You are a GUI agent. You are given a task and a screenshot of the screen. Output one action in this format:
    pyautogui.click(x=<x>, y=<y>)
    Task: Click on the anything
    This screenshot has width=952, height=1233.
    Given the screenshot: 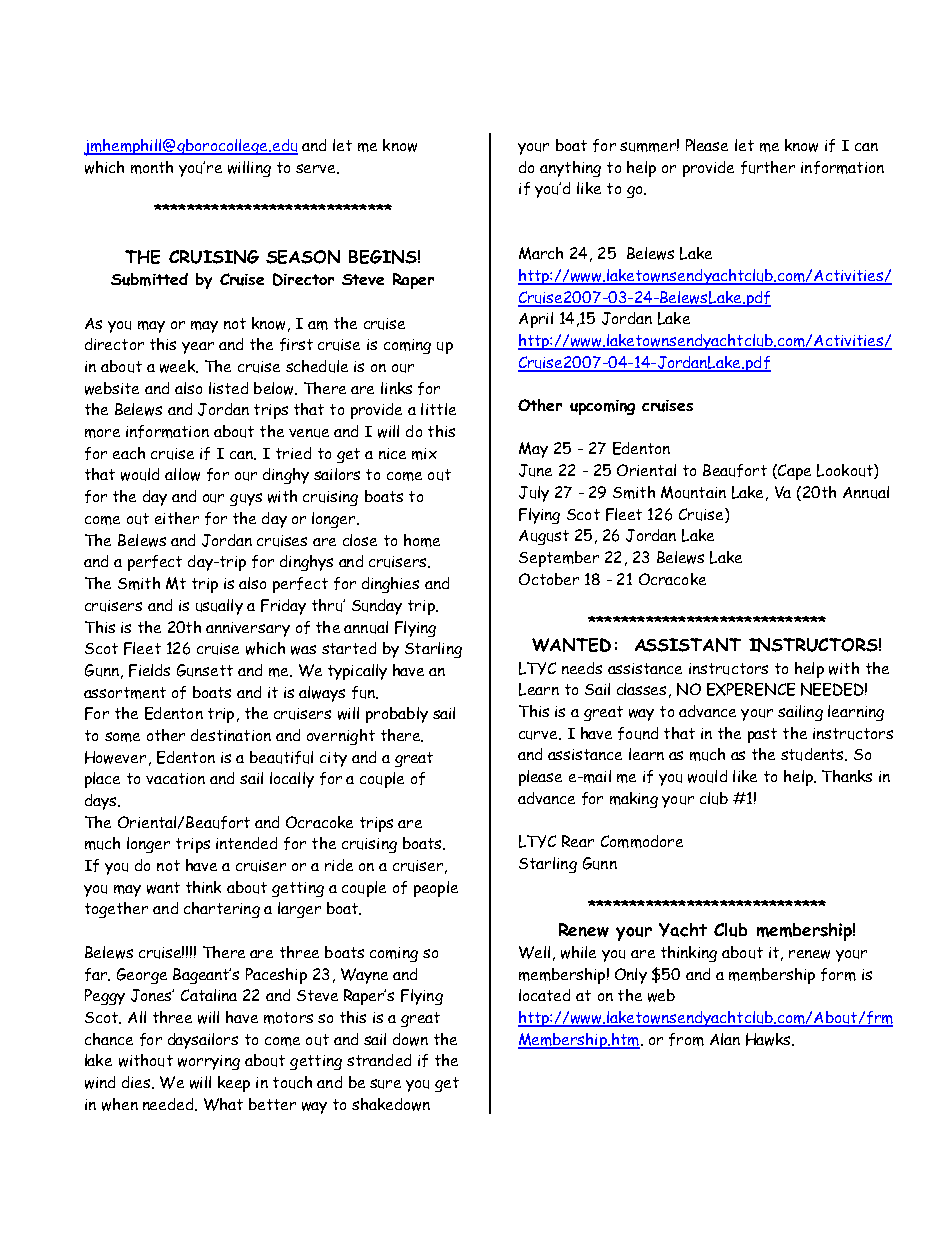 What is the action you would take?
    pyautogui.click(x=570, y=169)
